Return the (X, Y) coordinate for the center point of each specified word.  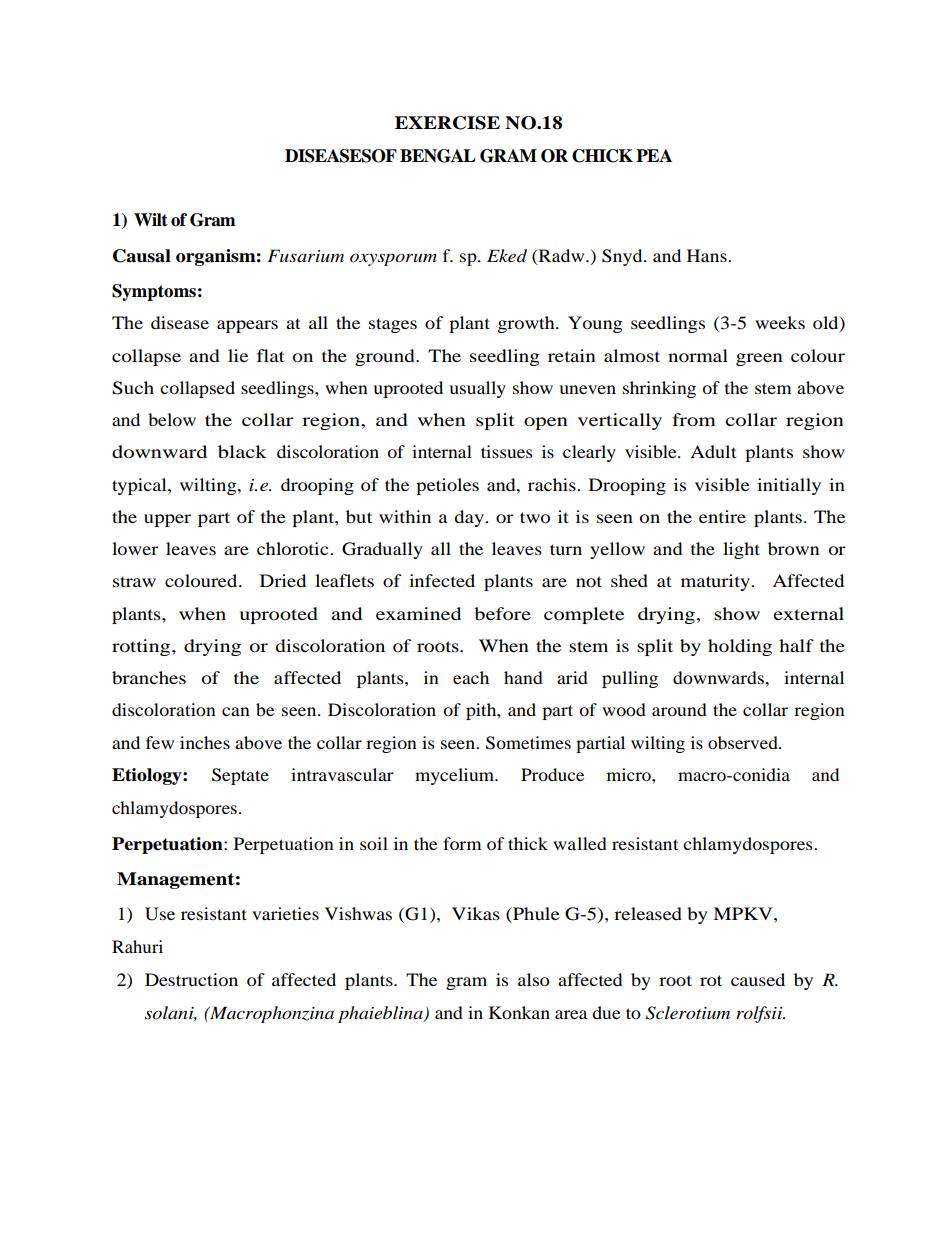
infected (442, 580)
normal (698, 355)
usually (477, 389)
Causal (142, 256)
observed (744, 742)
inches (205, 742)
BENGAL (438, 156)
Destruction (191, 979)
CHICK (602, 156)
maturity (716, 582)
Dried (283, 580)
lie (238, 355)
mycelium (456, 776)
